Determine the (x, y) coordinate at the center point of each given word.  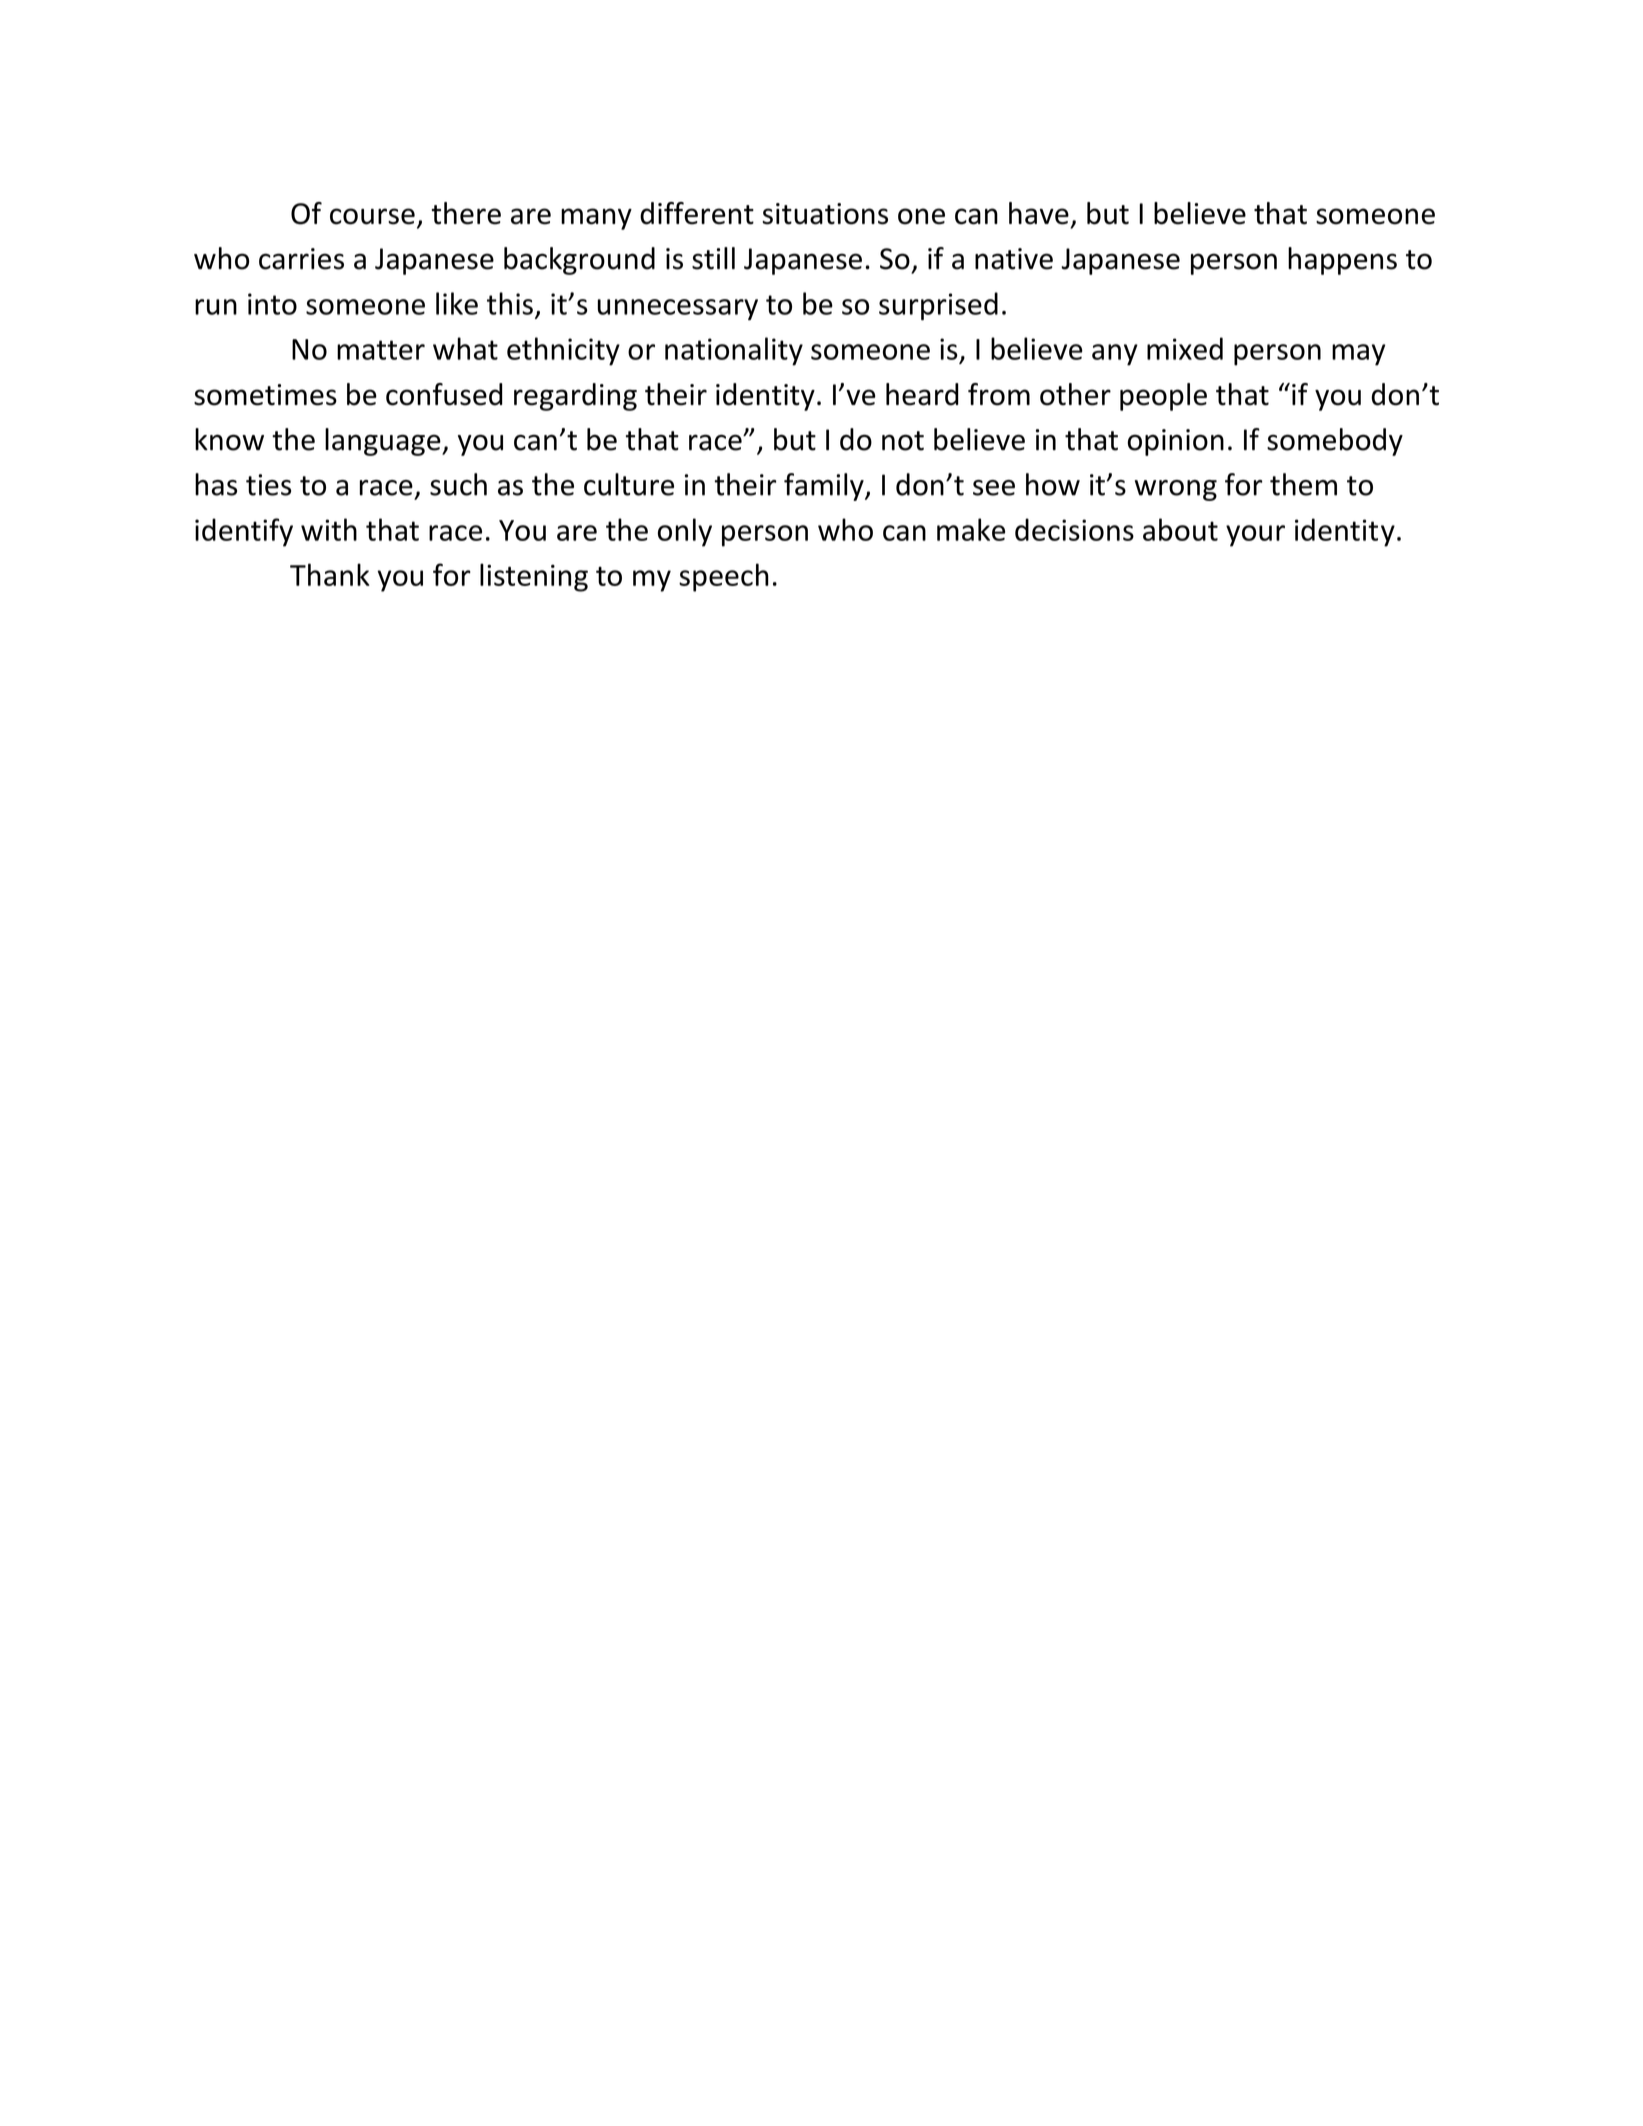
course (372, 216)
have (1039, 213)
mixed (1185, 348)
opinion (1176, 442)
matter (381, 350)
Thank (330, 574)
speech (724, 577)
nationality (734, 351)
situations (825, 214)
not (903, 441)
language (384, 442)
